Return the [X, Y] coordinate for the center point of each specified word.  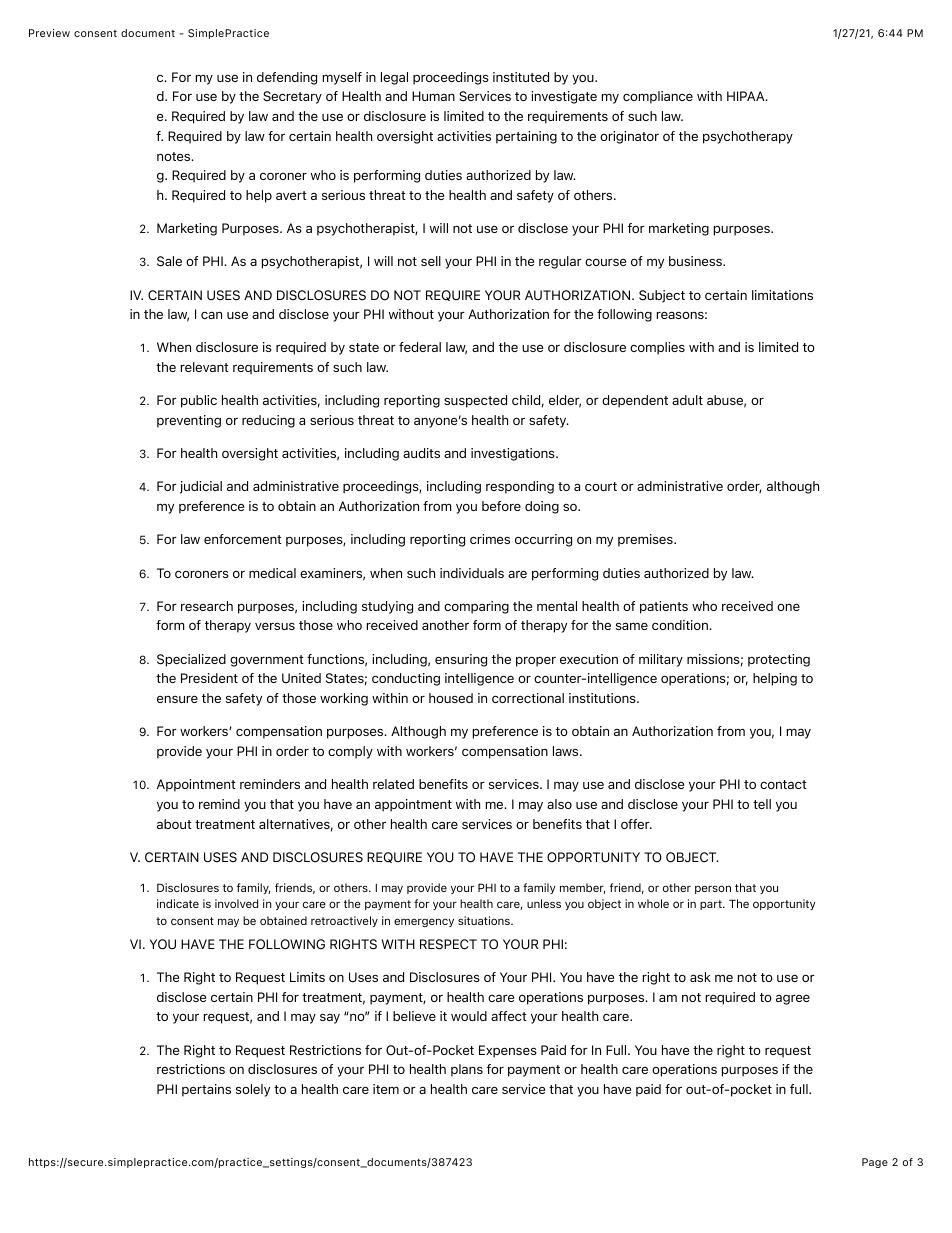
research [207, 606]
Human [433, 96]
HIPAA [747, 96]
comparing [476, 607]
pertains [206, 1090]
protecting [779, 660]
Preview [49, 33]
